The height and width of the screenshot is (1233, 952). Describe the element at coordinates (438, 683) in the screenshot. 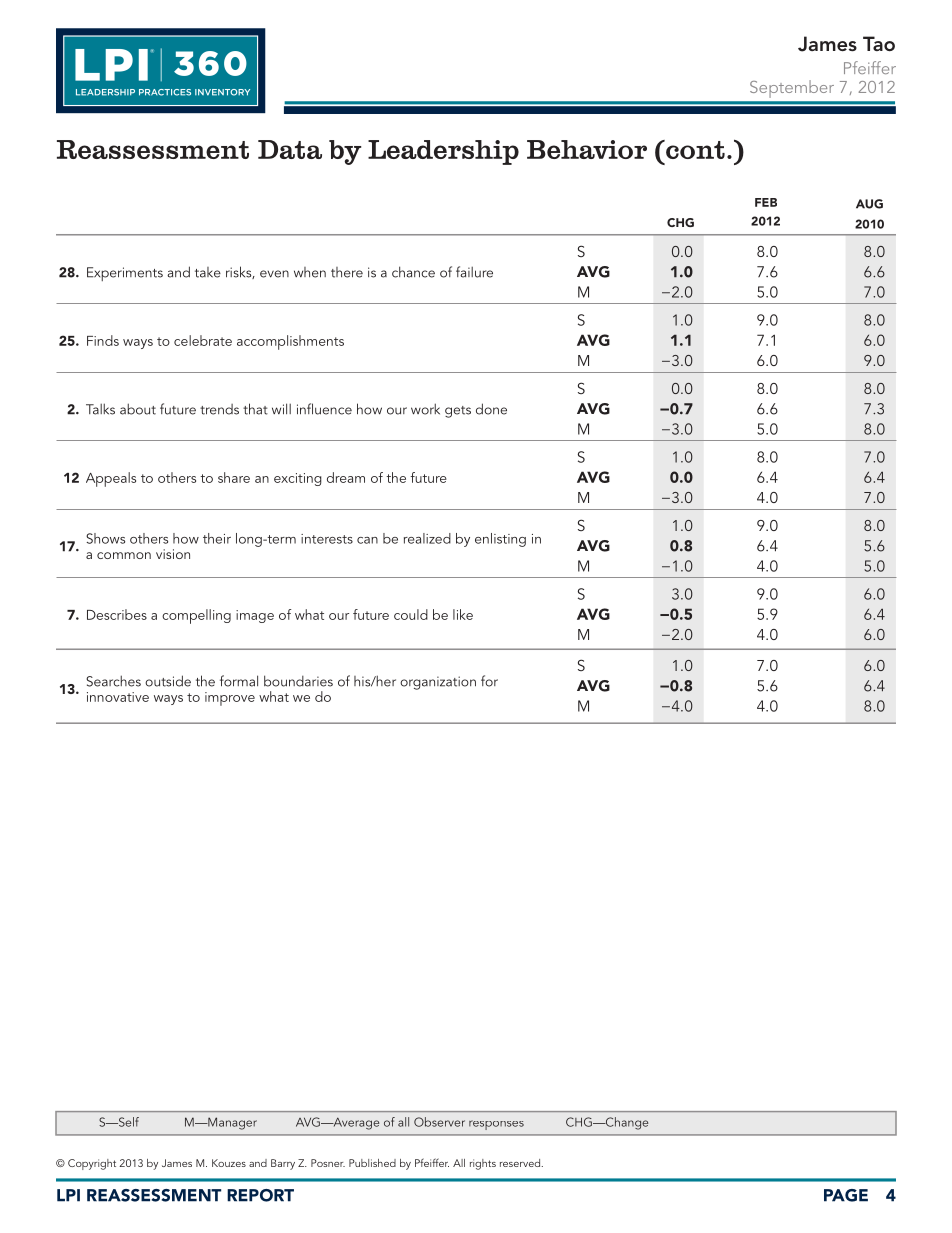

I see `organization` at that location.
